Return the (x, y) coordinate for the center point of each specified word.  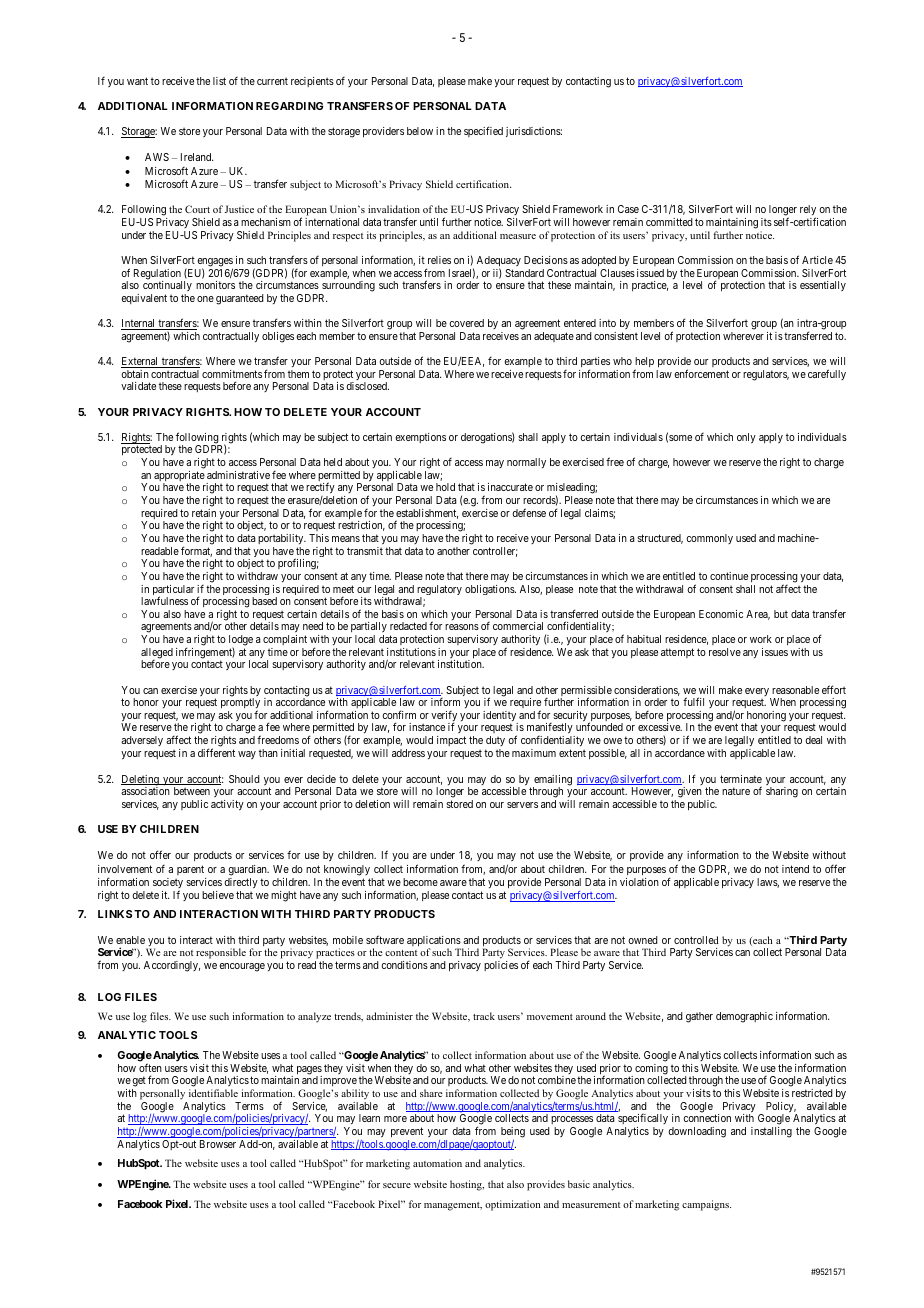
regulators (766, 375)
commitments (232, 374)
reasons (462, 627)
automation (437, 1163)
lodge (241, 641)
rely (809, 212)
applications (434, 942)
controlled (696, 940)
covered (467, 323)
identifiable (213, 1093)
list (219, 81)
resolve (725, 652)
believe (218, 895)
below (420, 131)
